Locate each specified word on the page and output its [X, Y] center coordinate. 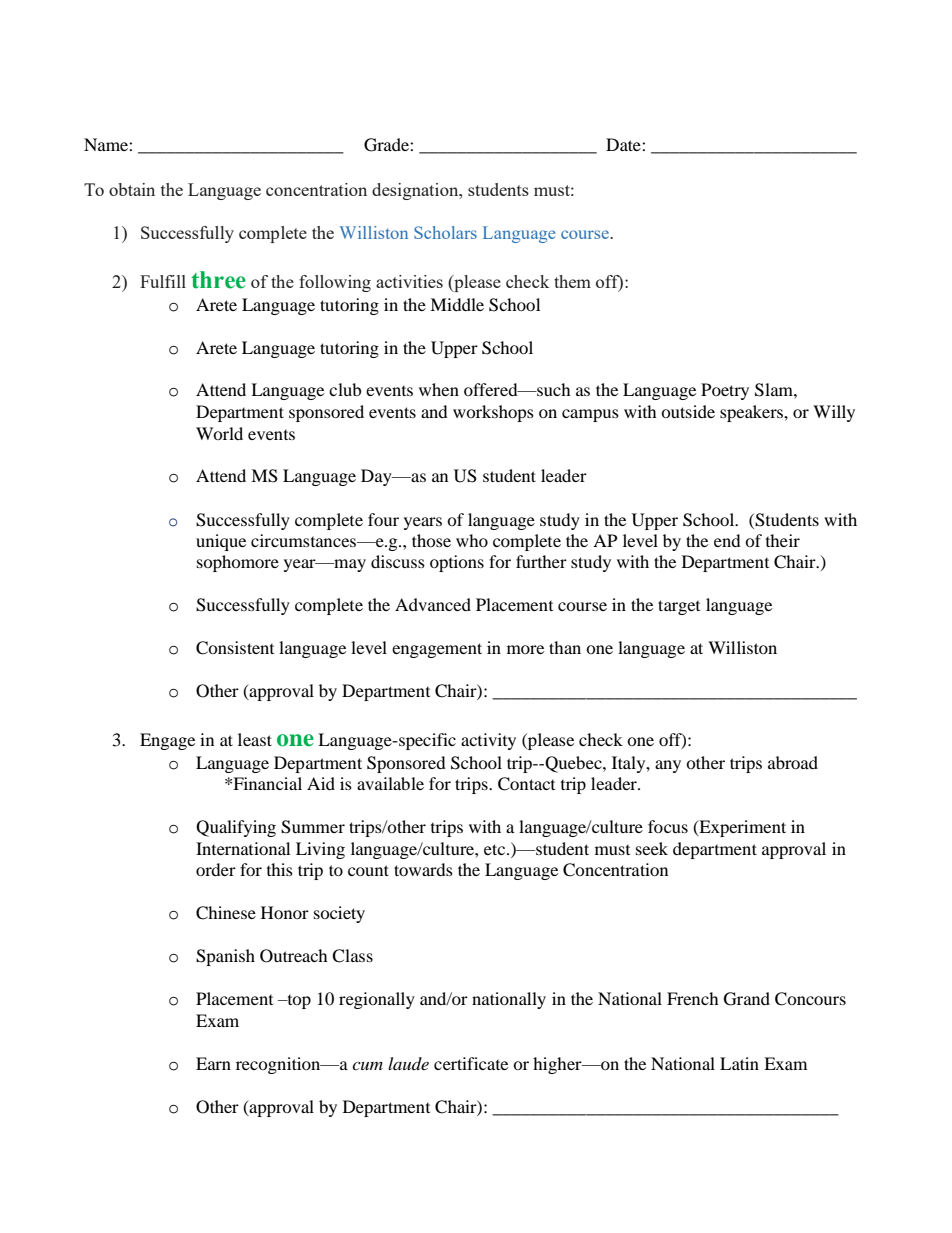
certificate [471, 1063]
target [679, 607]
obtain [132, 189]
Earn [213, 1063]
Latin [739, 1063]
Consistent [235, 648]
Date [624, 144]
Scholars [445, 232]
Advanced [433, 604]
